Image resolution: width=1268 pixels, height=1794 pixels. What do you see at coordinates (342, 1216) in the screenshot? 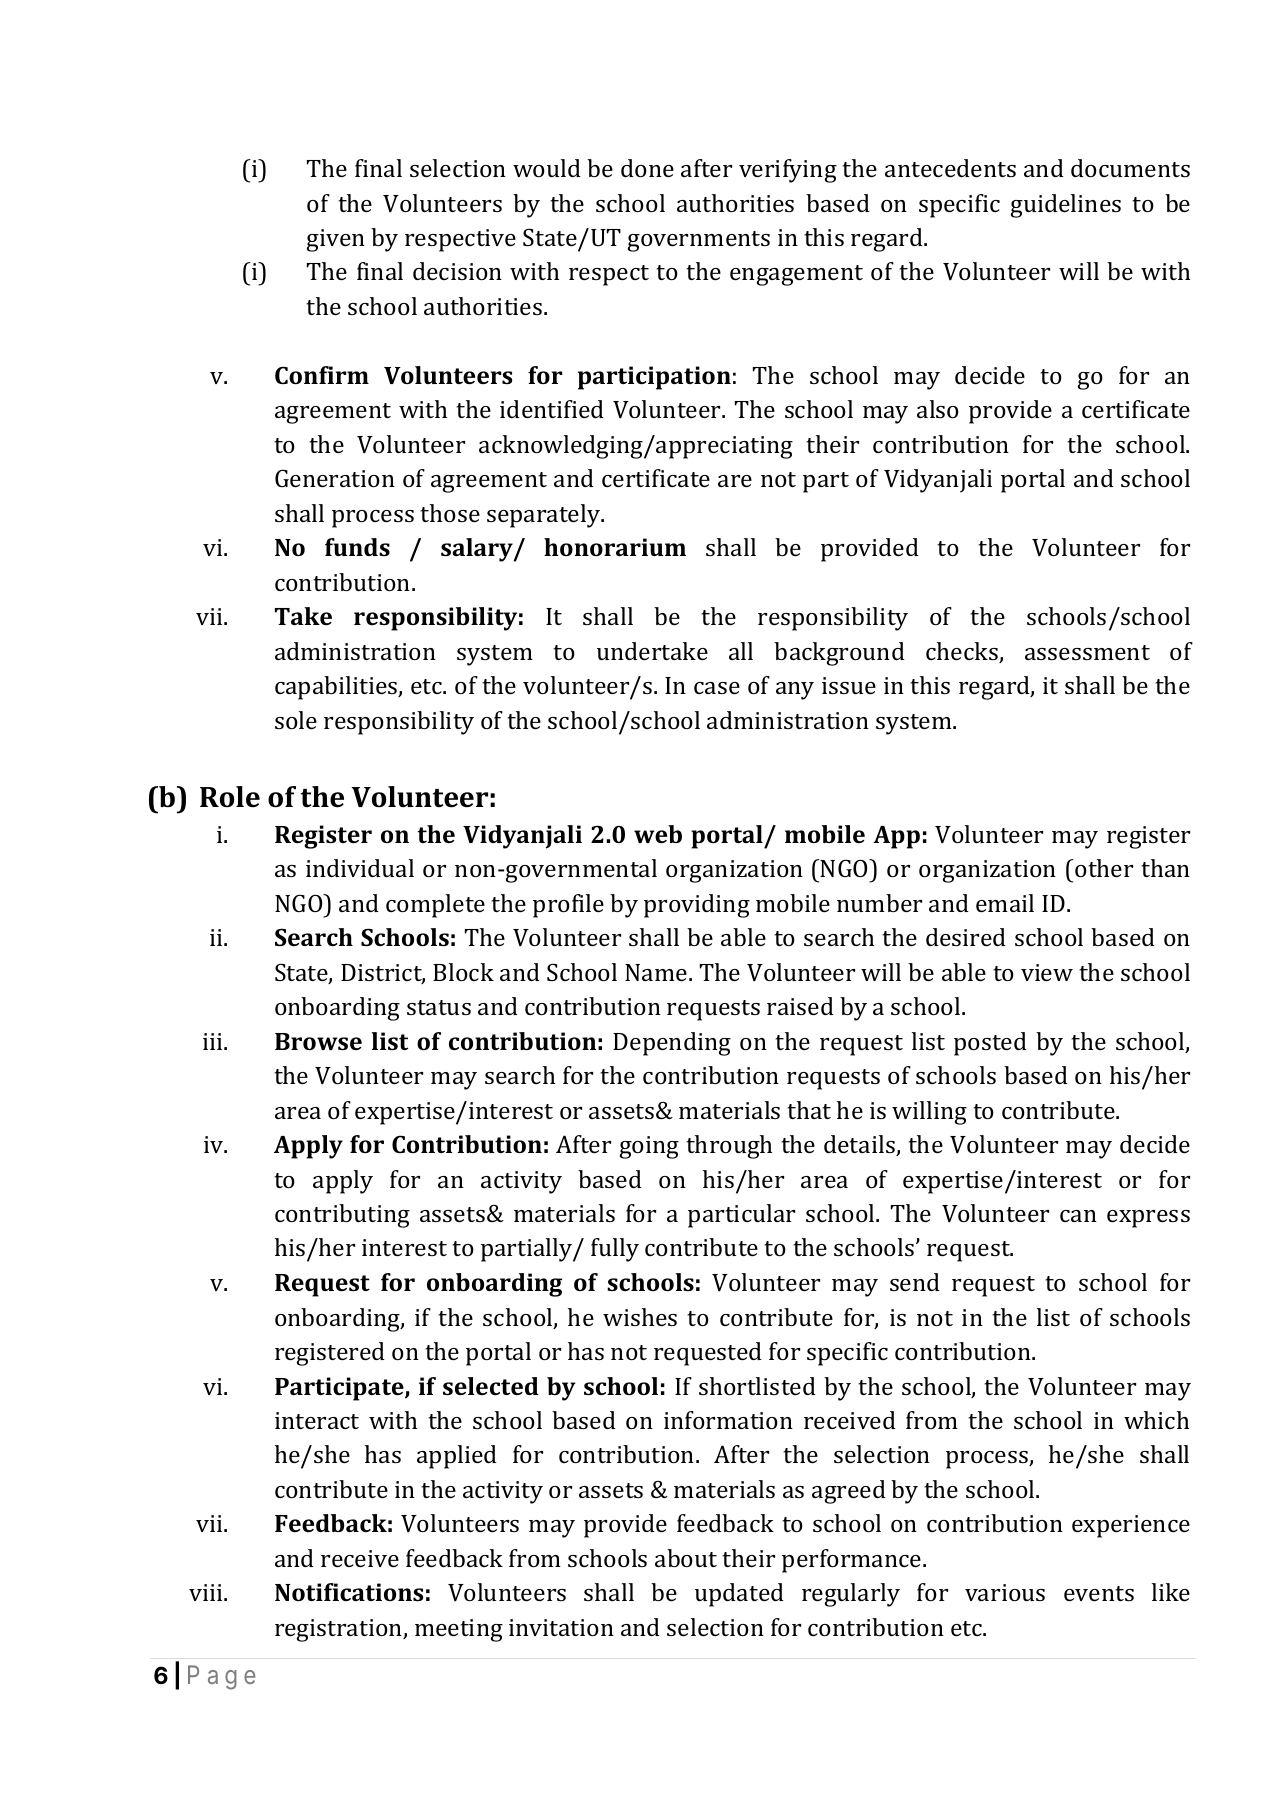
I see `contributing` at bounding box center [342, 1216].
